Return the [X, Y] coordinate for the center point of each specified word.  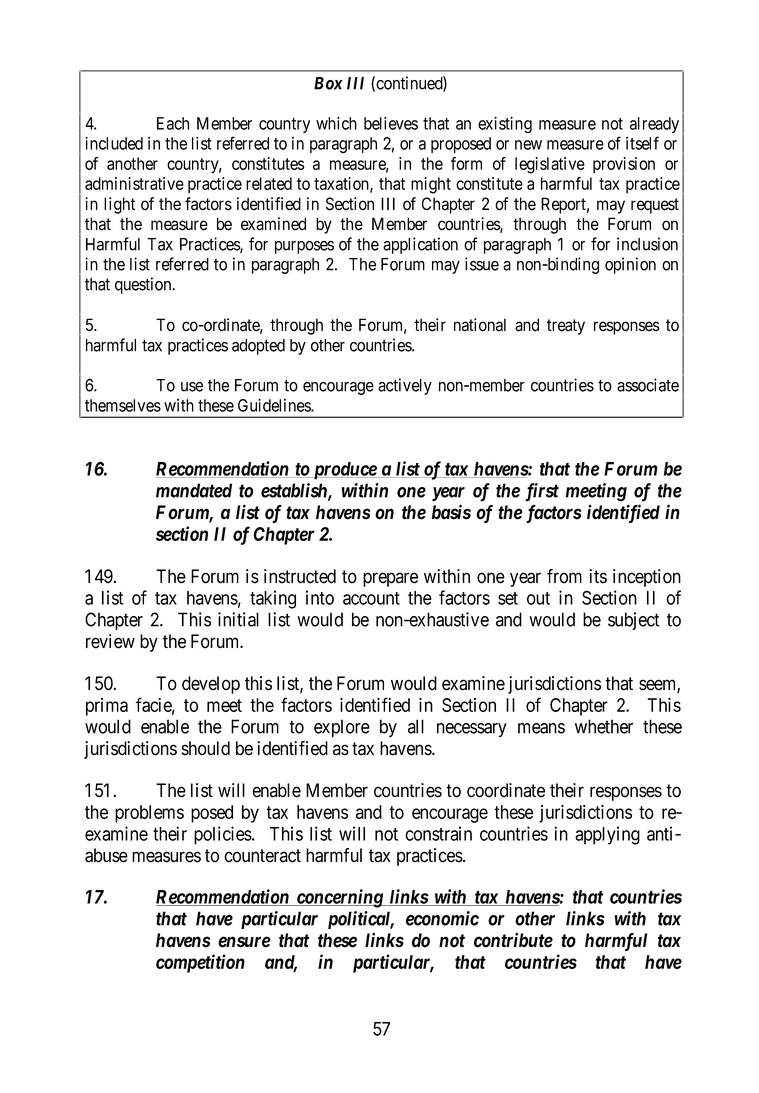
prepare [390, 579]
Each [173, 123]
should [206, 748]
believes [391, 123]
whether [604, 726]
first [542, 492]
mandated [194, 490]
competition [200, 963]
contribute [513, 940]
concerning [339, 898]
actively [405, 386]
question [144, 285]
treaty [566, 327]
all [416, 726]
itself [642, 143]
